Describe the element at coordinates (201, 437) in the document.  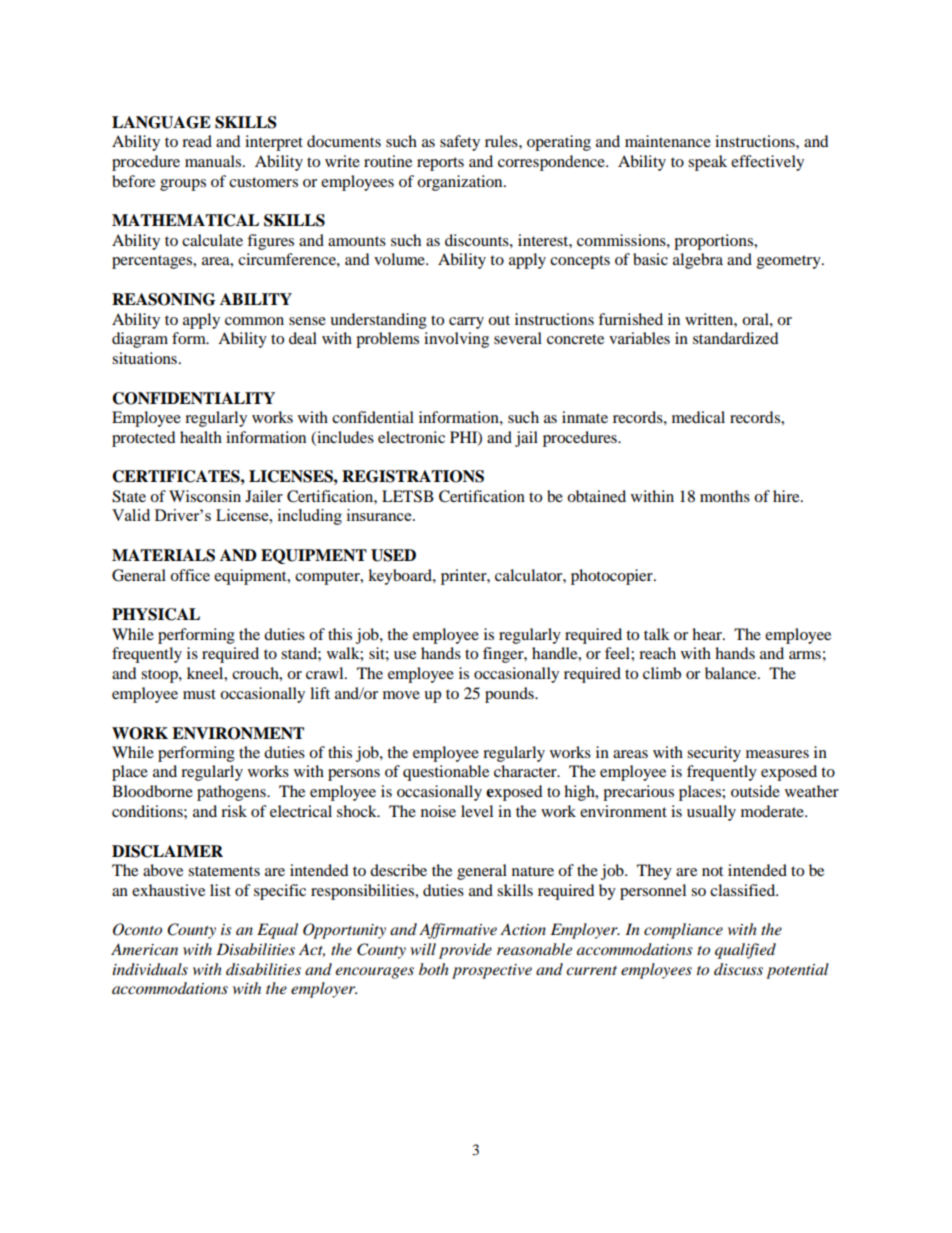
I see `health` at that location.
